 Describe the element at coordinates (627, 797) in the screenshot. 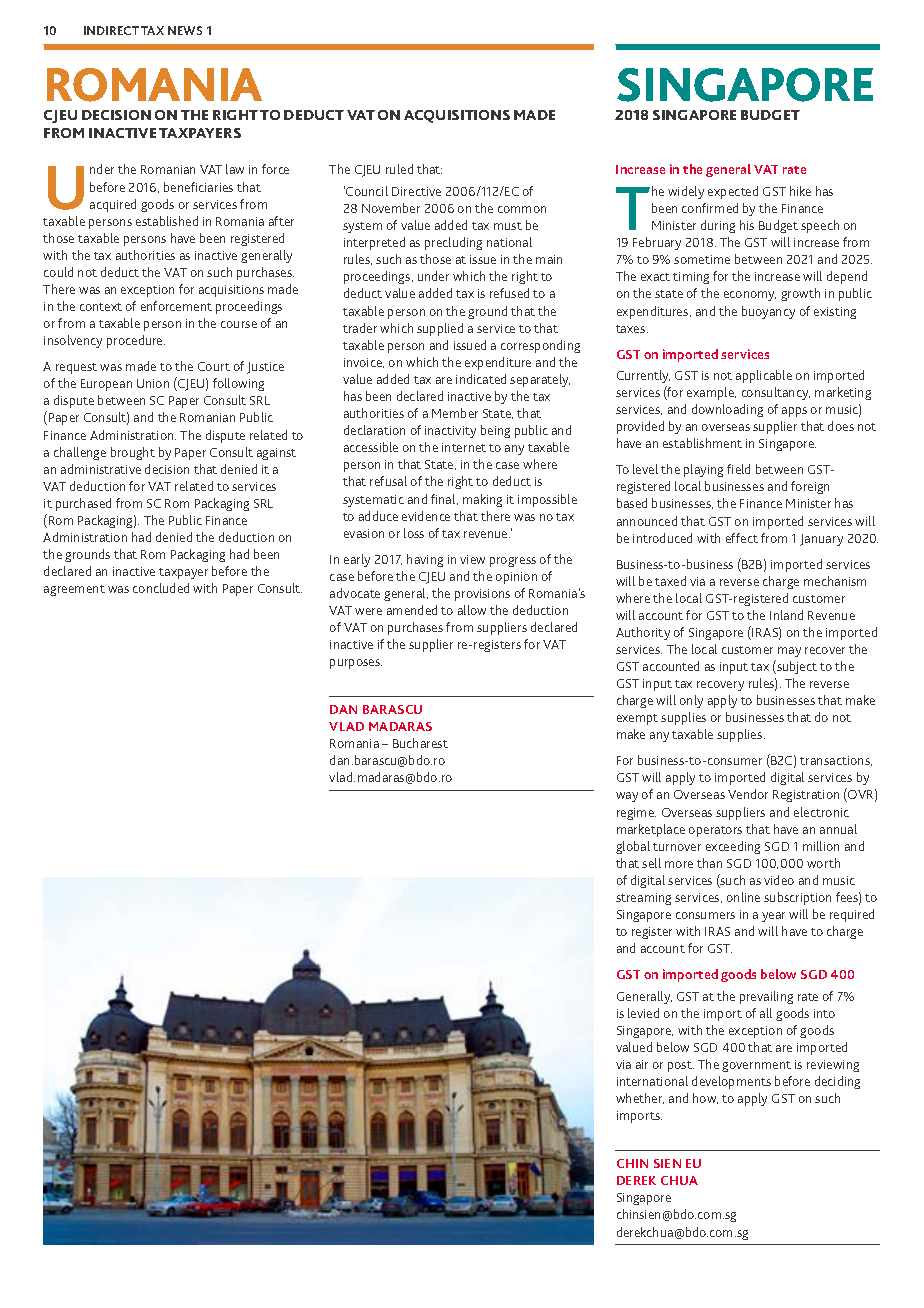

I see `way` at that location.
